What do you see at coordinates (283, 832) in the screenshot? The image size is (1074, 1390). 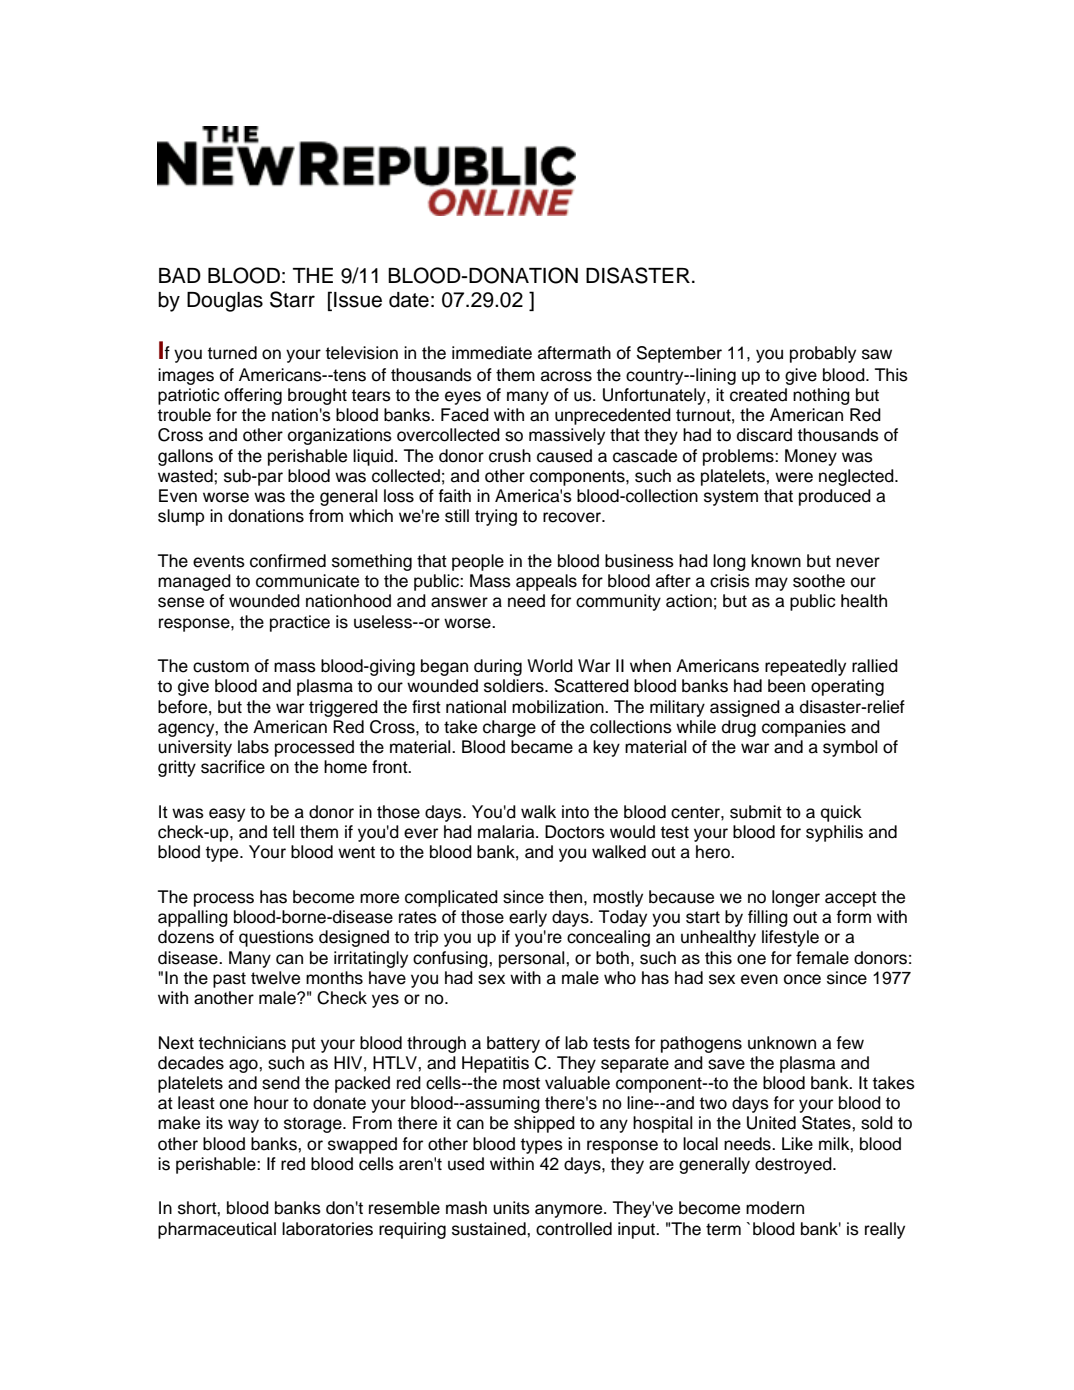 I see `tell` at bounding box center [283, 832].
